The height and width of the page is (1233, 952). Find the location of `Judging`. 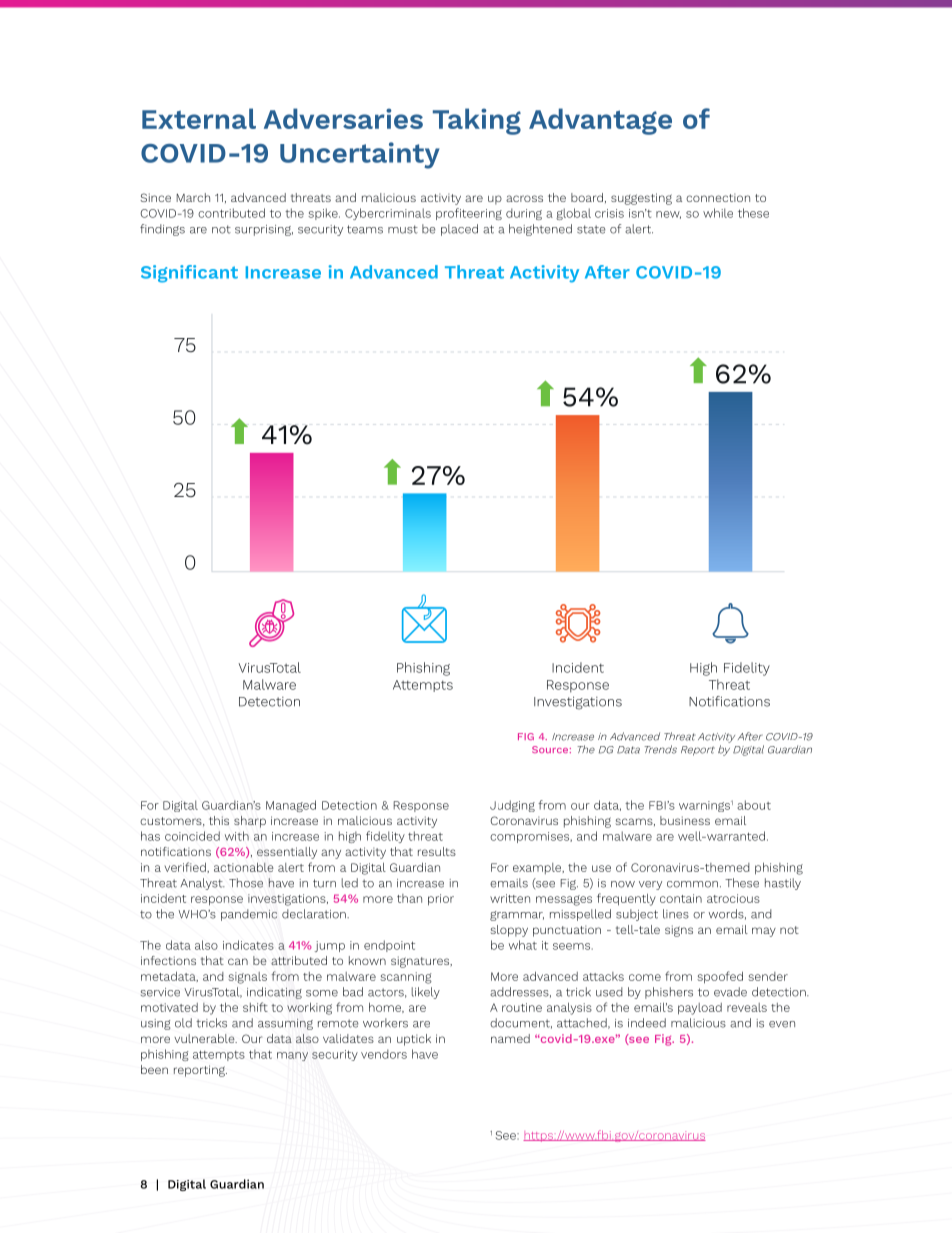

Judging is located at coordinates (512, 806).
